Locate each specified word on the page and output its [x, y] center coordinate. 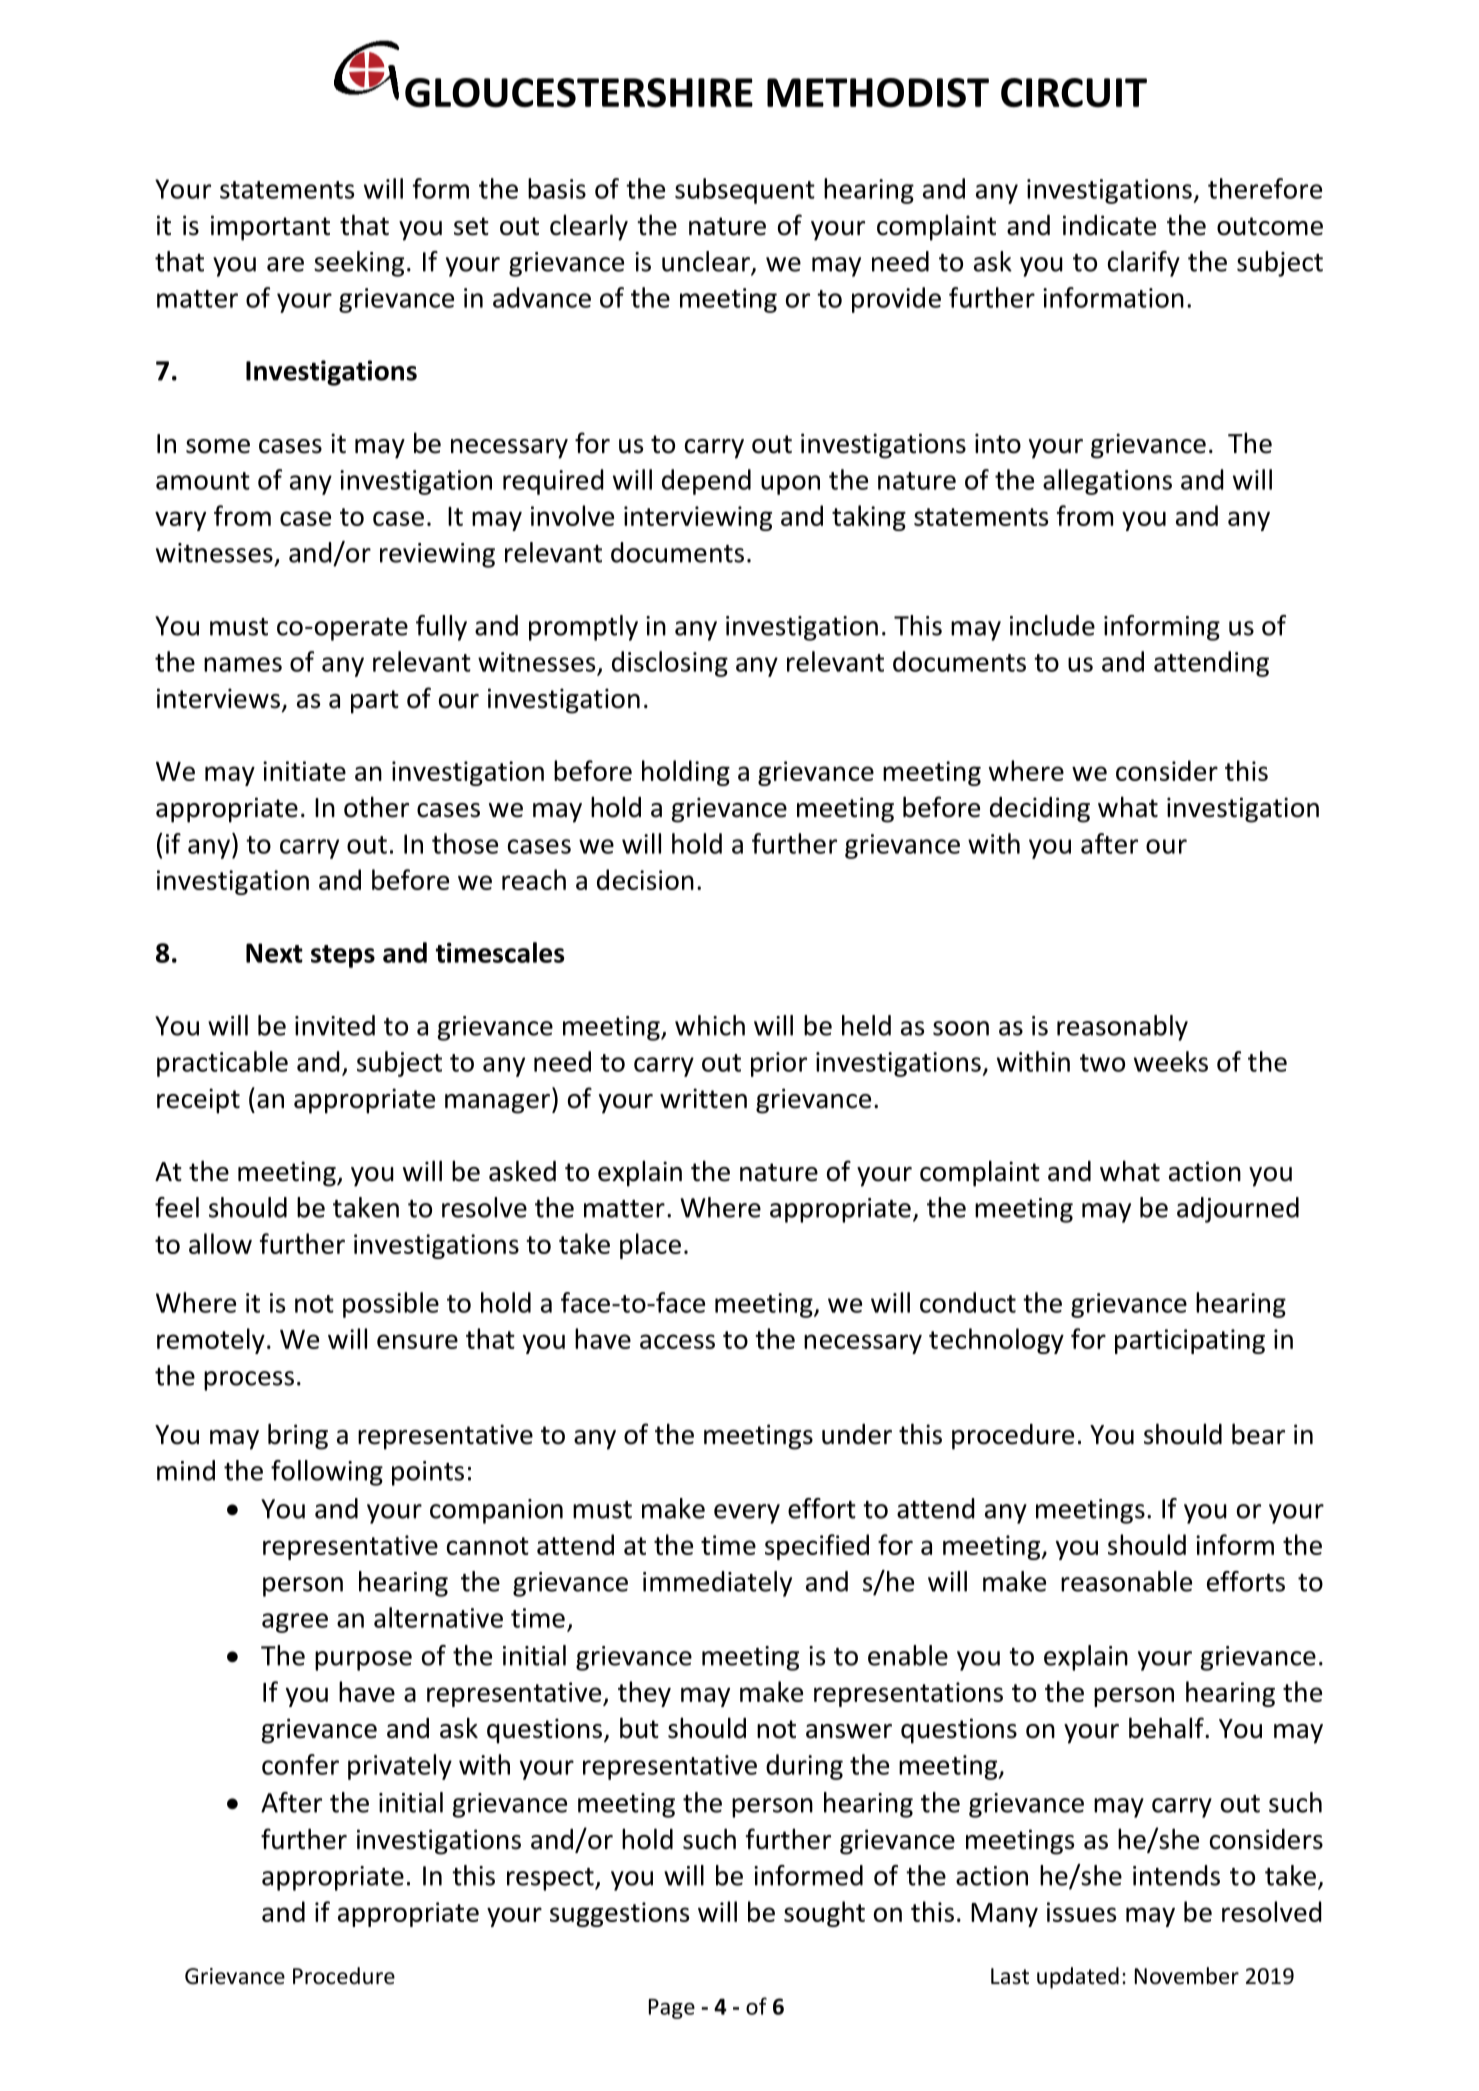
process [249, 1381]
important [270, 228]
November [1187, 1976]
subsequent [745, 191]
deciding [1040, 810]
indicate [1109, 225]
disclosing [670, 664]
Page [672, 2009]
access [677, 1341]
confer [300, 1764]
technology [996, 1341]
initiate [304, 771]
